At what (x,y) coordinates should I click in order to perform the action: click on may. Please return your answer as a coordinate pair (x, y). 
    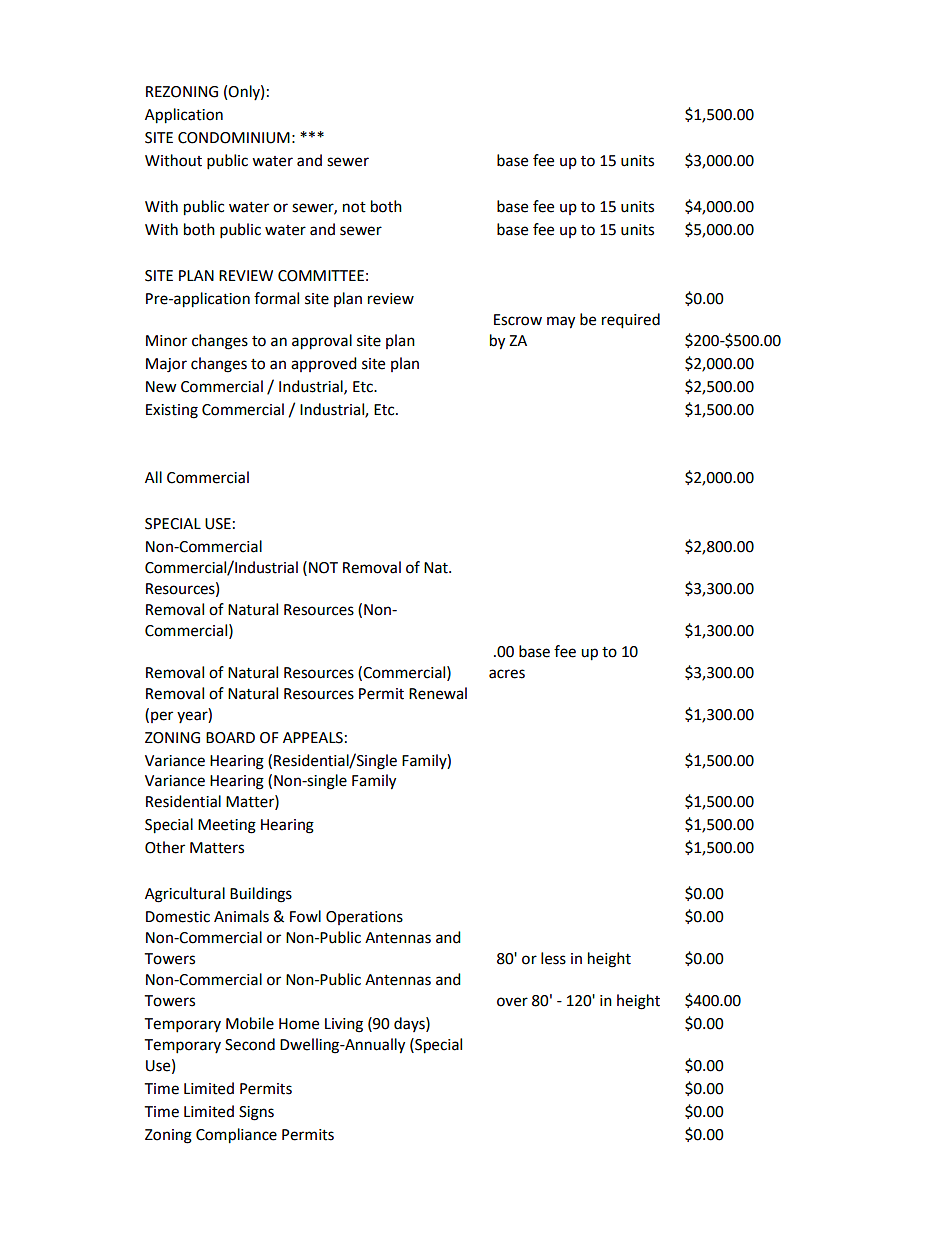
    Looking at the image, I should click on (561, 322).
